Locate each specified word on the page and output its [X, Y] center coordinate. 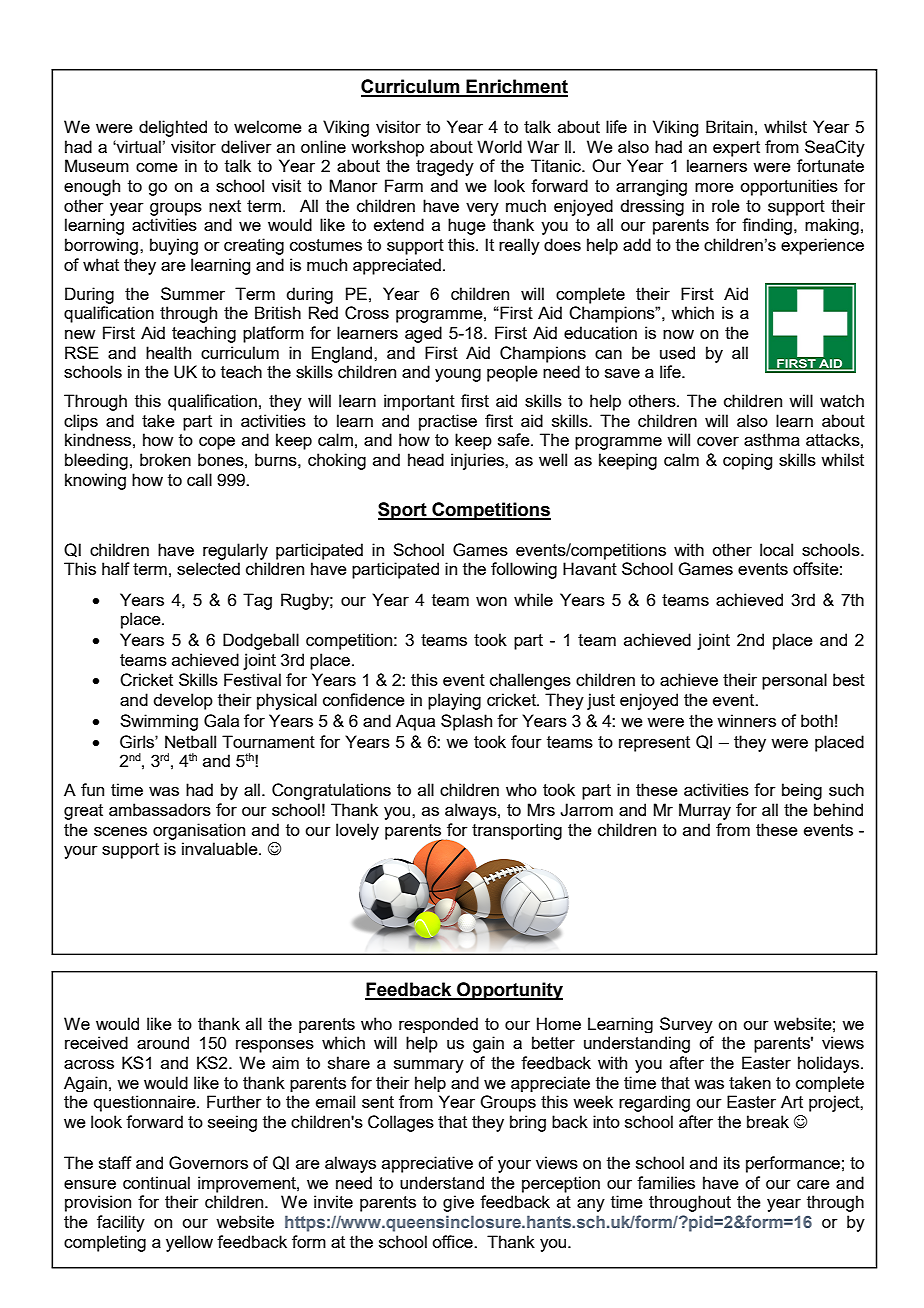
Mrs [541, 809]
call [199, 479]
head [426, 459]
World [499, 146]
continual [156, 1182]
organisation [199, 831]
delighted [173, 128]
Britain [729, 126]
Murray [705, 811]
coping [747, 461]
